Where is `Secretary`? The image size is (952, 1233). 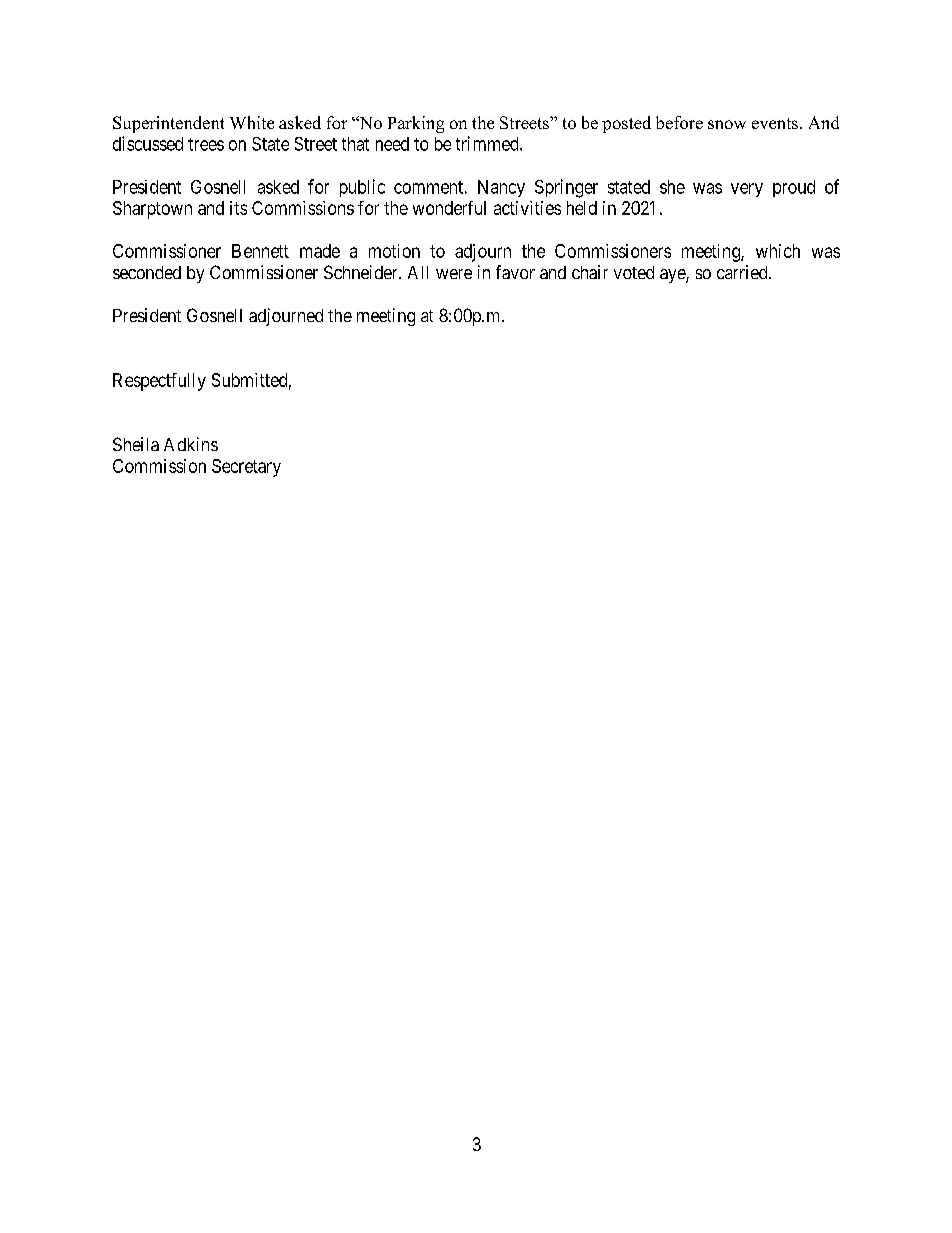
Secretary is located at coordinates (246, 468).
